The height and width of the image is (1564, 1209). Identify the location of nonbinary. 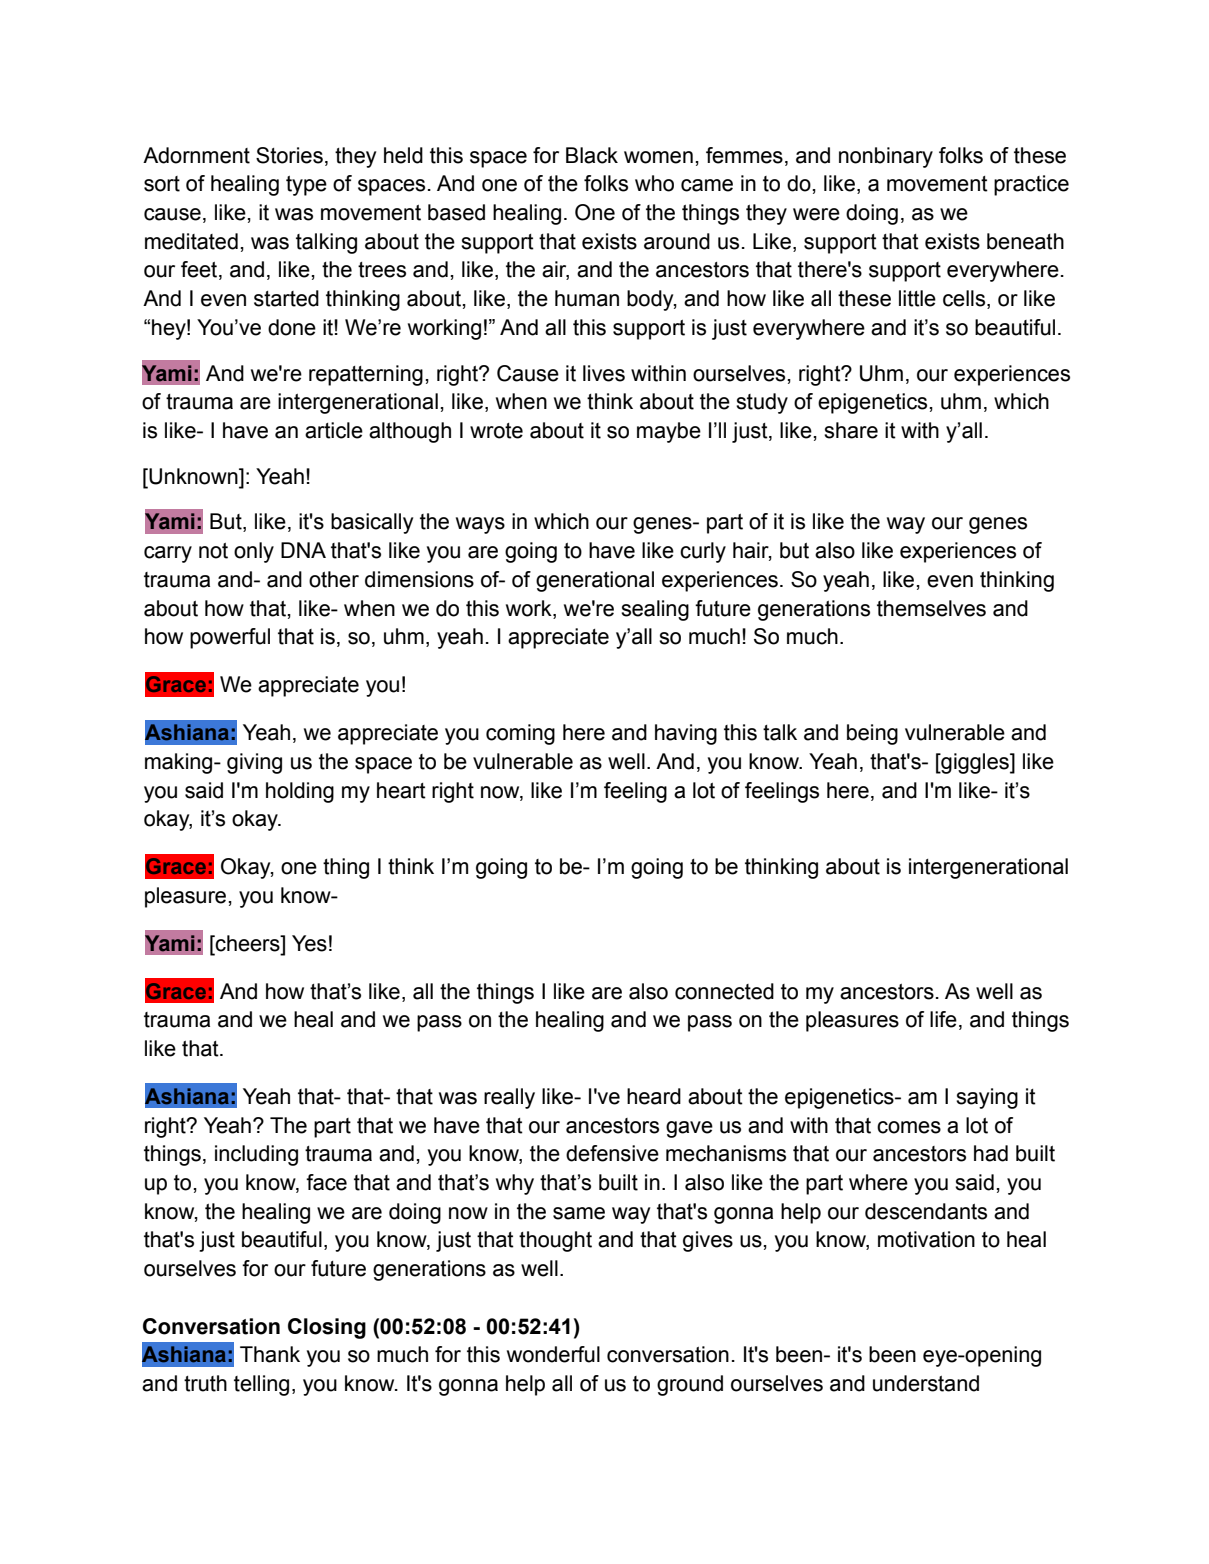
(886, 157).
